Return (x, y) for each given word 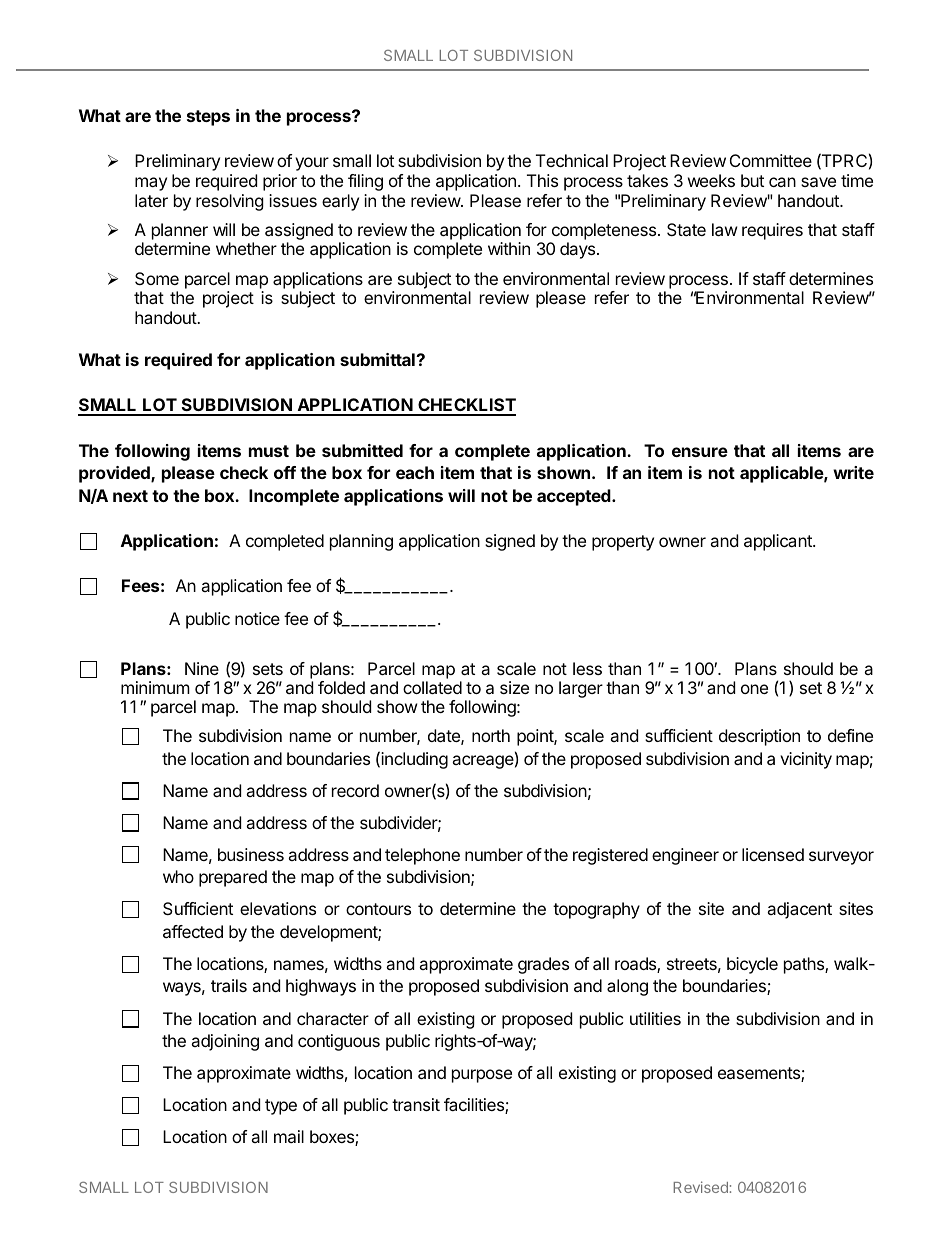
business (251, 854)
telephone (422, 856)
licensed (773, 854)
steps (208, 118)
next (130, 496)
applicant (779, 542)
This (542, 180)
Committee (771, 160)
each (415, 472)
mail (289, 1136)
